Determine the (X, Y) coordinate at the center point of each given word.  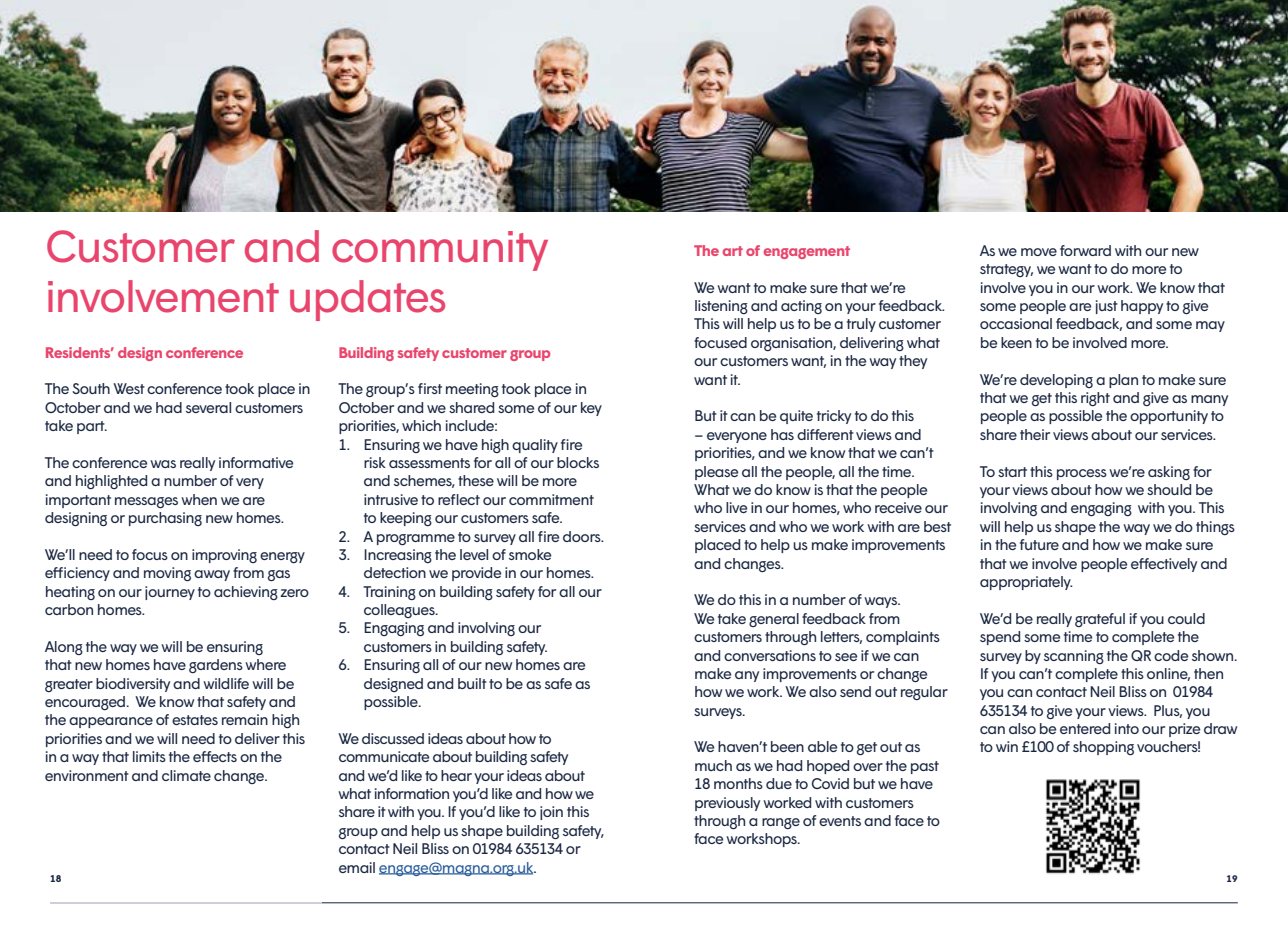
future (1039, 544)
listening (721, 307)
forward (1085, 250)
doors (583, 536)
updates (367, 300)
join (551, 813)
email (357, 867)
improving (224, 556)
